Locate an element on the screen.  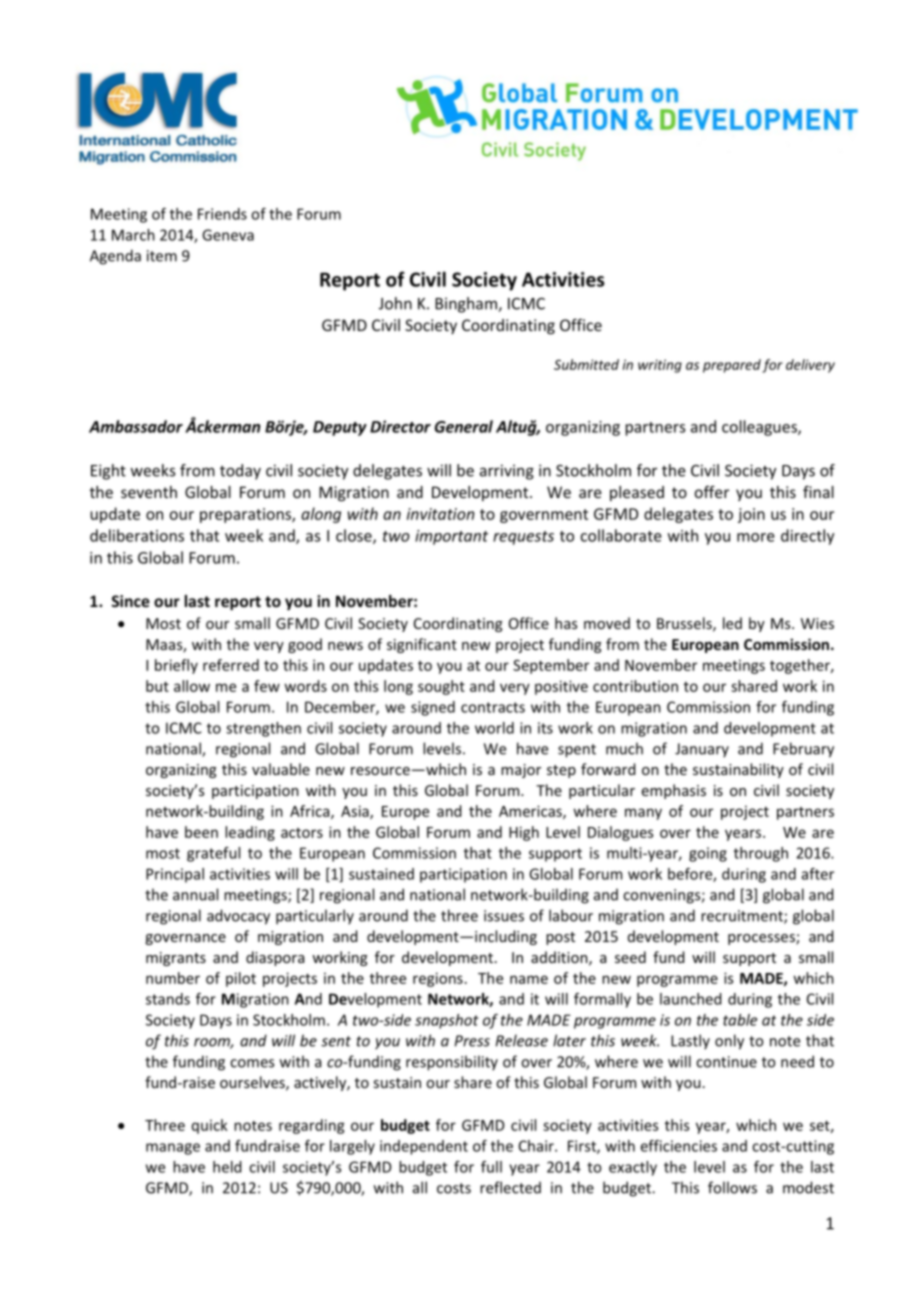
sought is located at coordinates (441, 687).
